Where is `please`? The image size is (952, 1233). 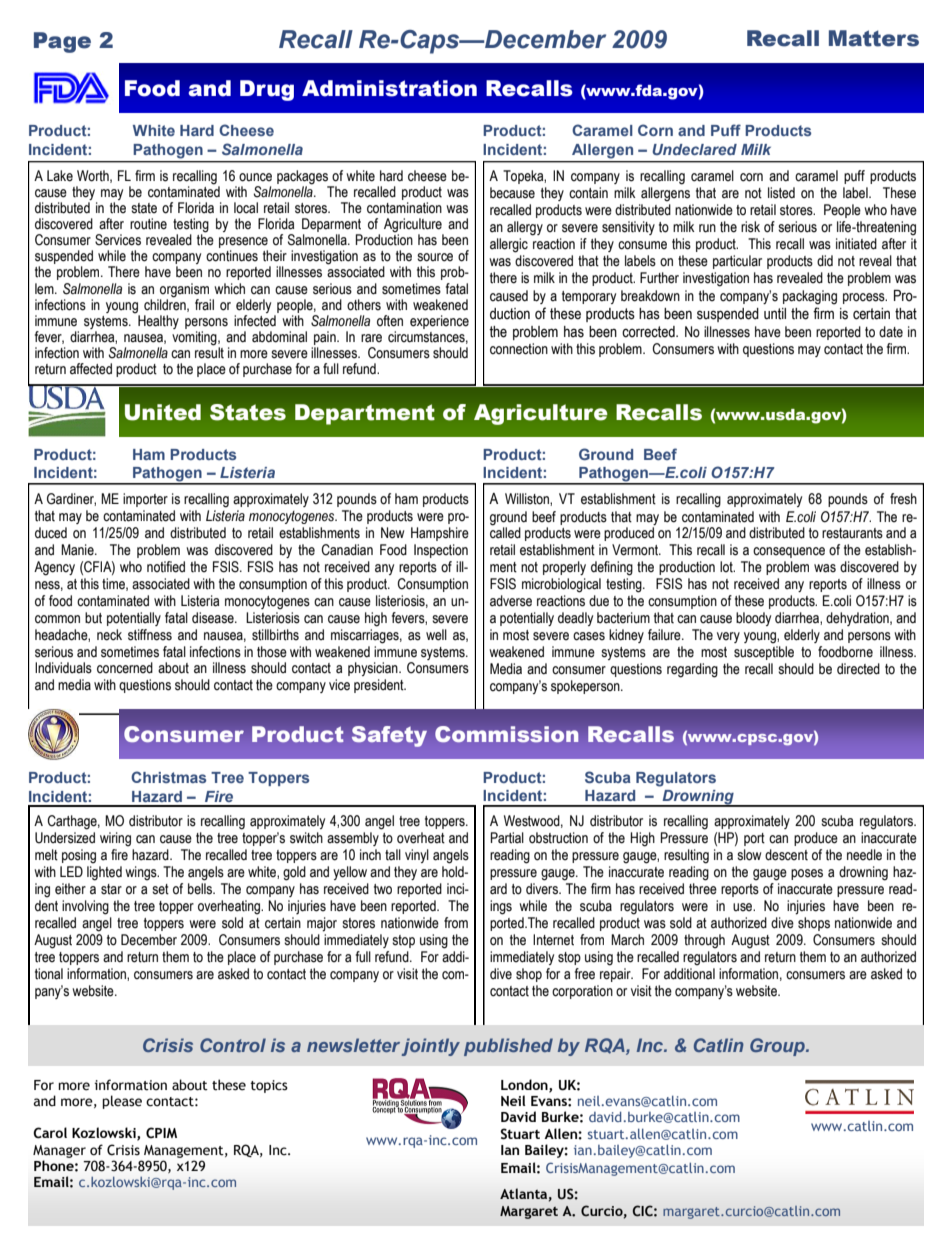
please is located at coordinates (122, 1102).
